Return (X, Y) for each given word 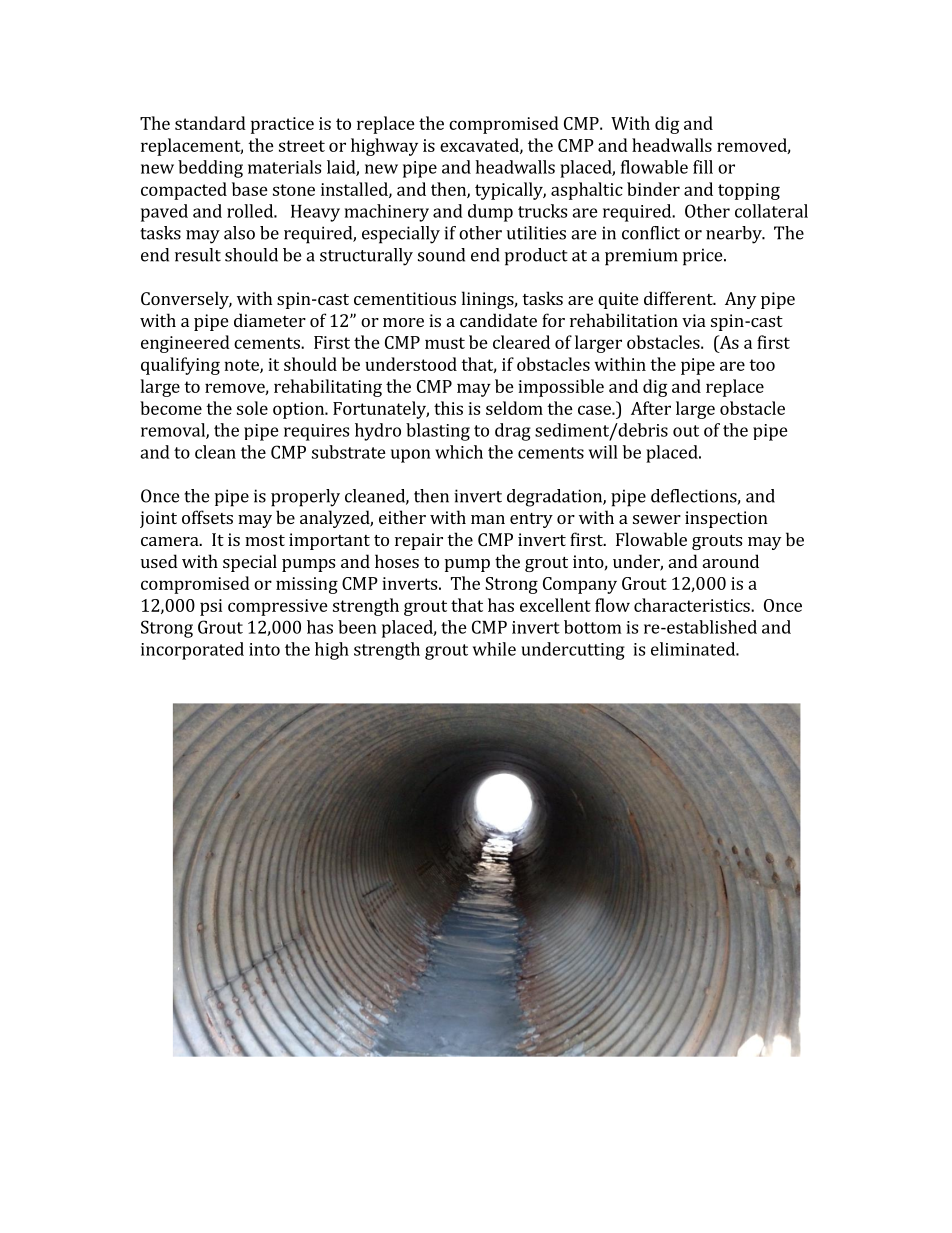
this (448, 408)
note (242, 366)
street (302, 146)
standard (210, 123)
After (651, 408)
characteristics (693, 605)
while (494, 649)
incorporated (192, 651)
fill (703, 167)
